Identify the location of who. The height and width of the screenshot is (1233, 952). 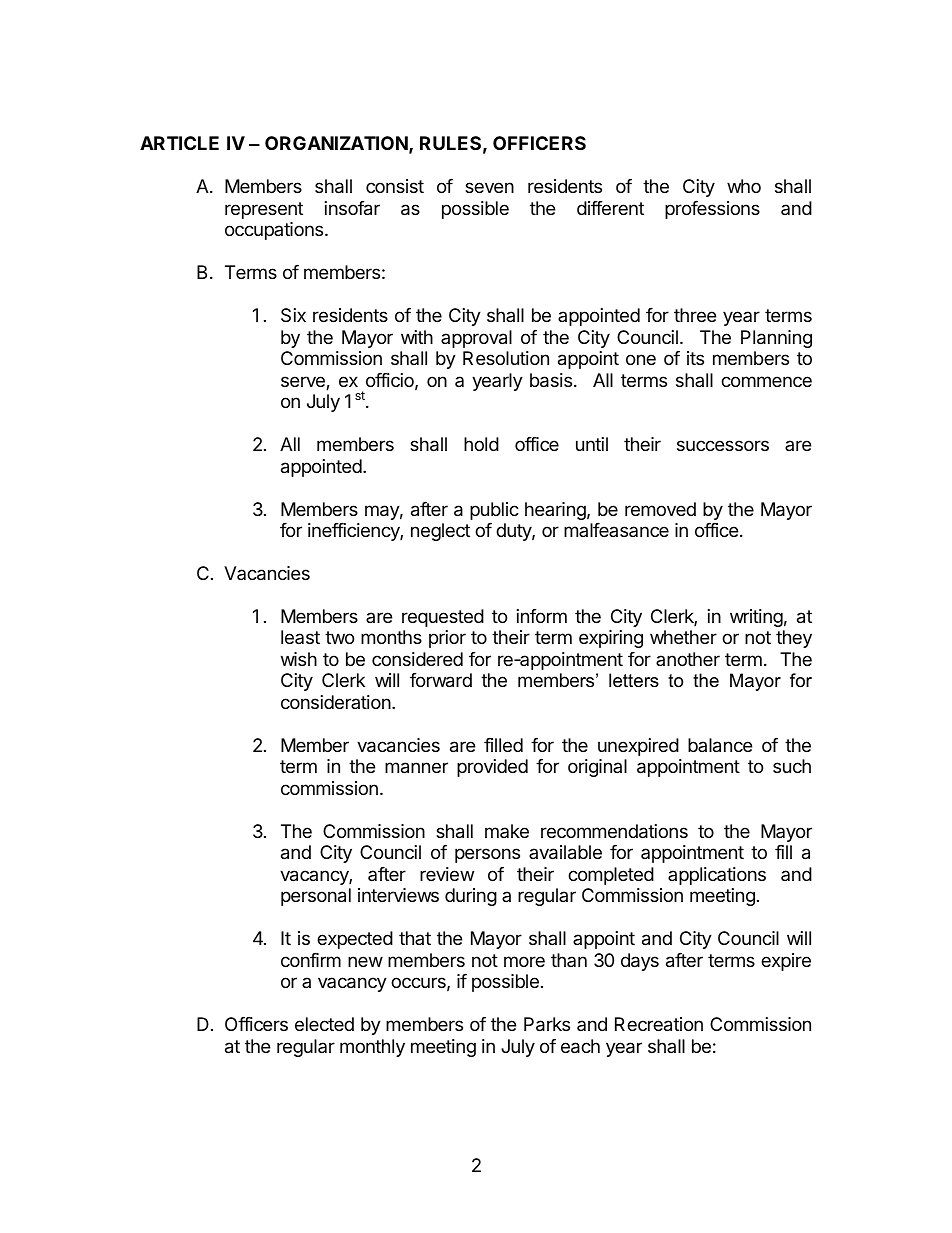
(744, 186).
